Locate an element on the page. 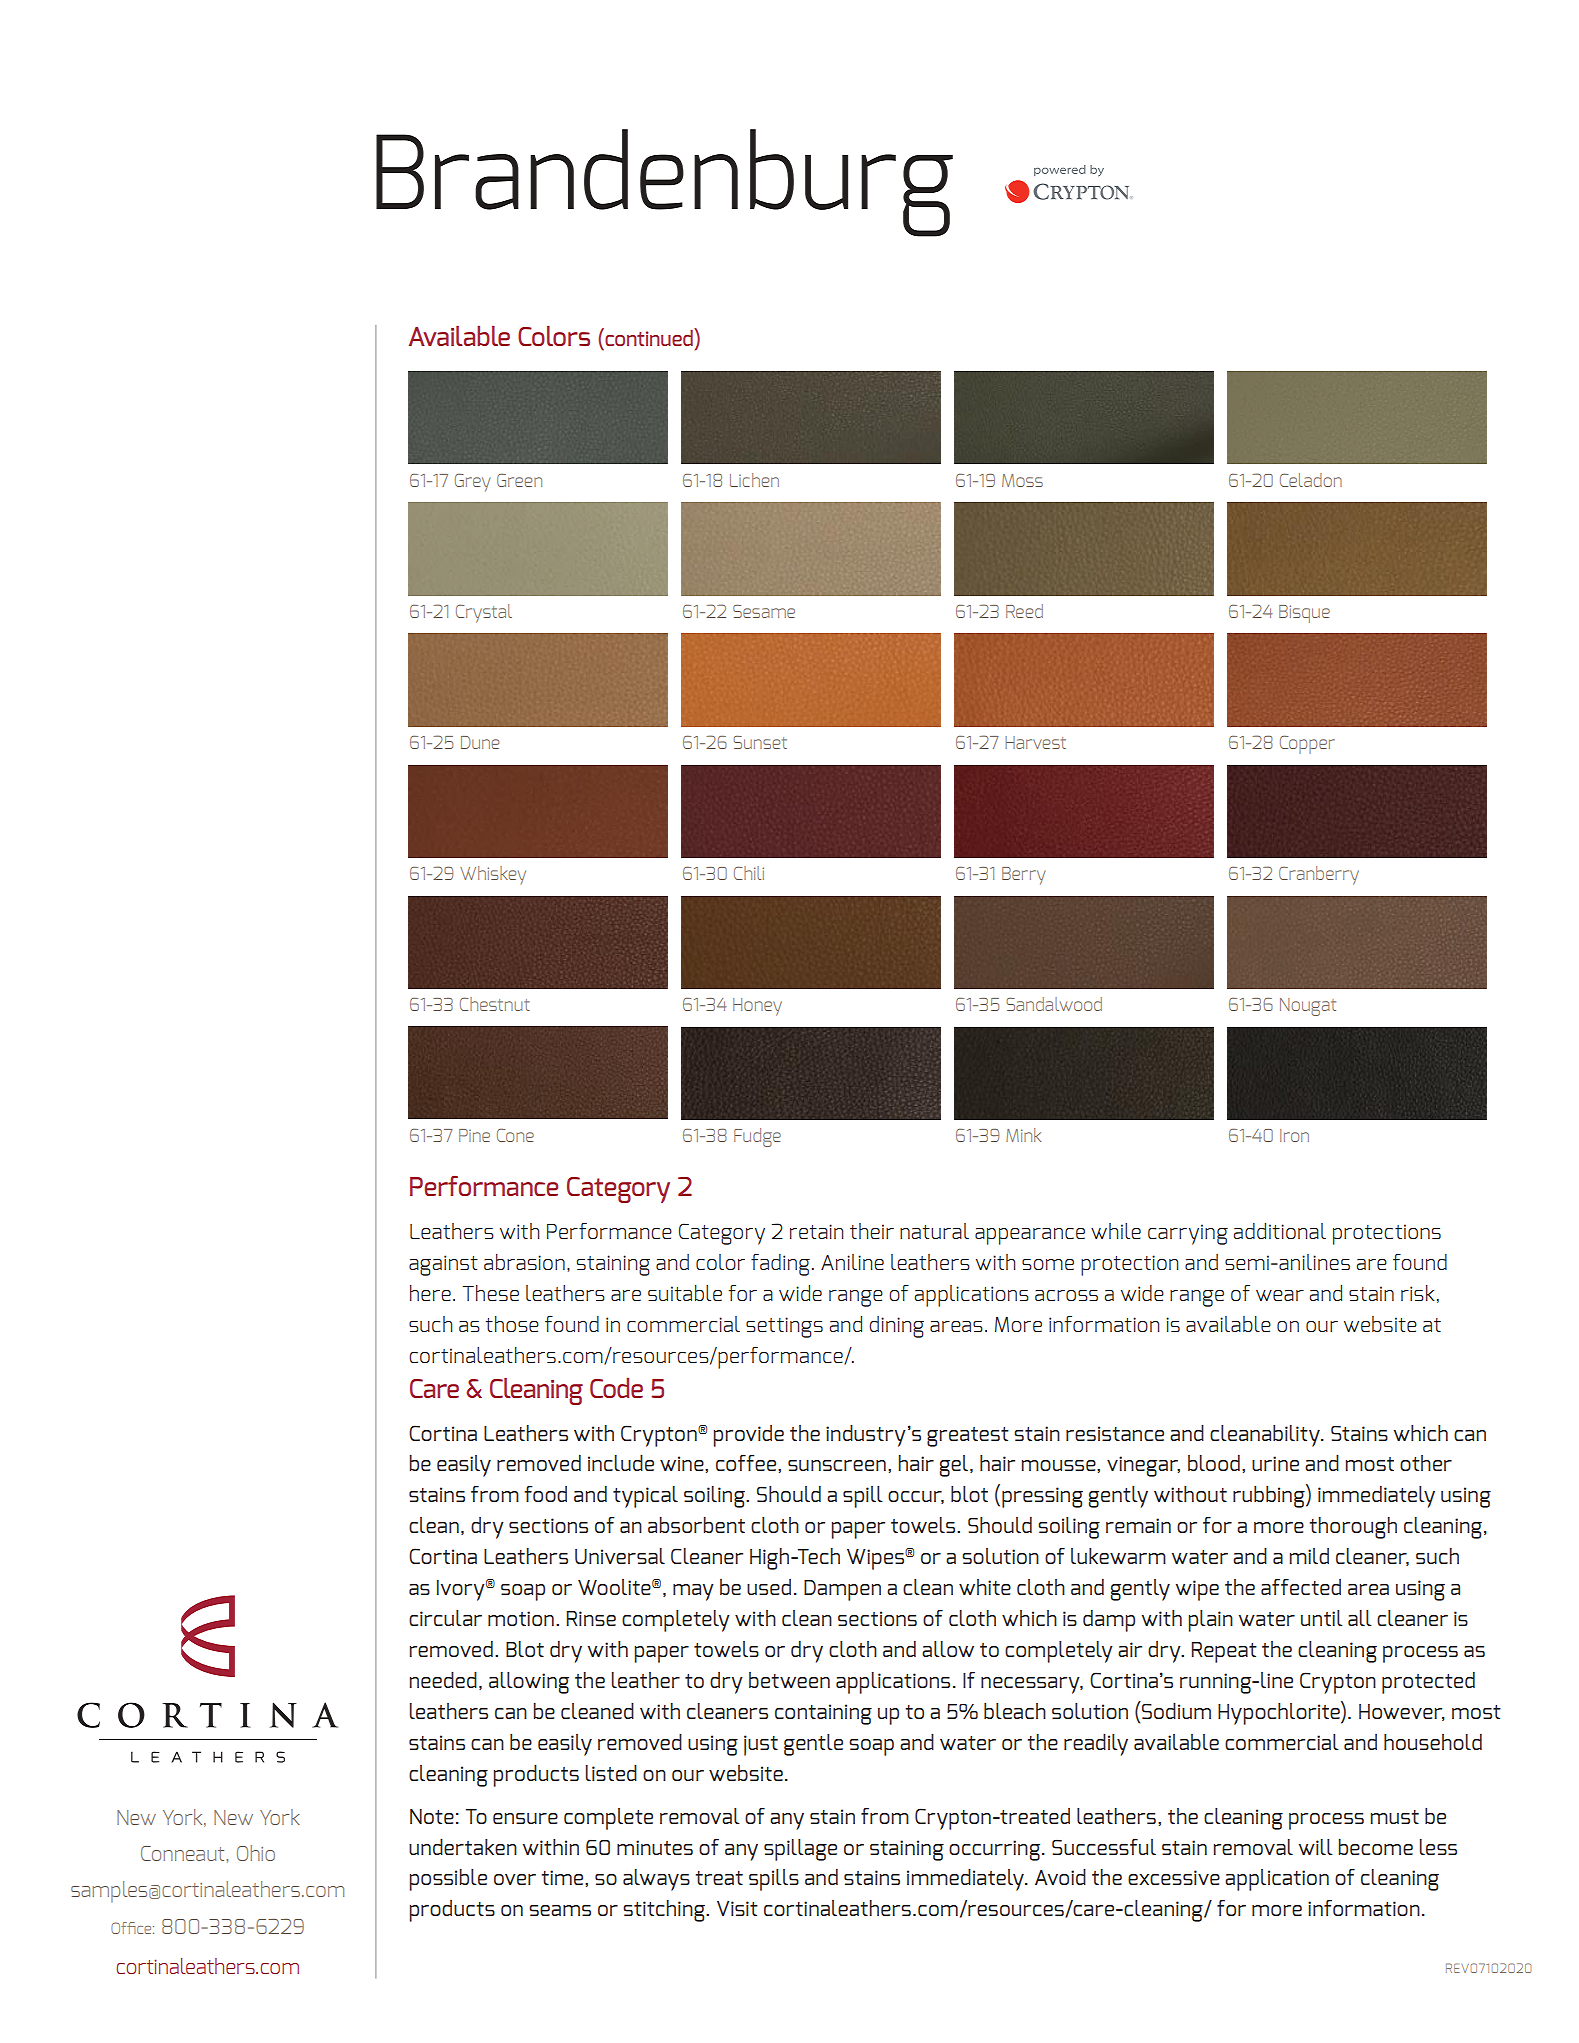  will is located at coordinates (1316, 1847).
